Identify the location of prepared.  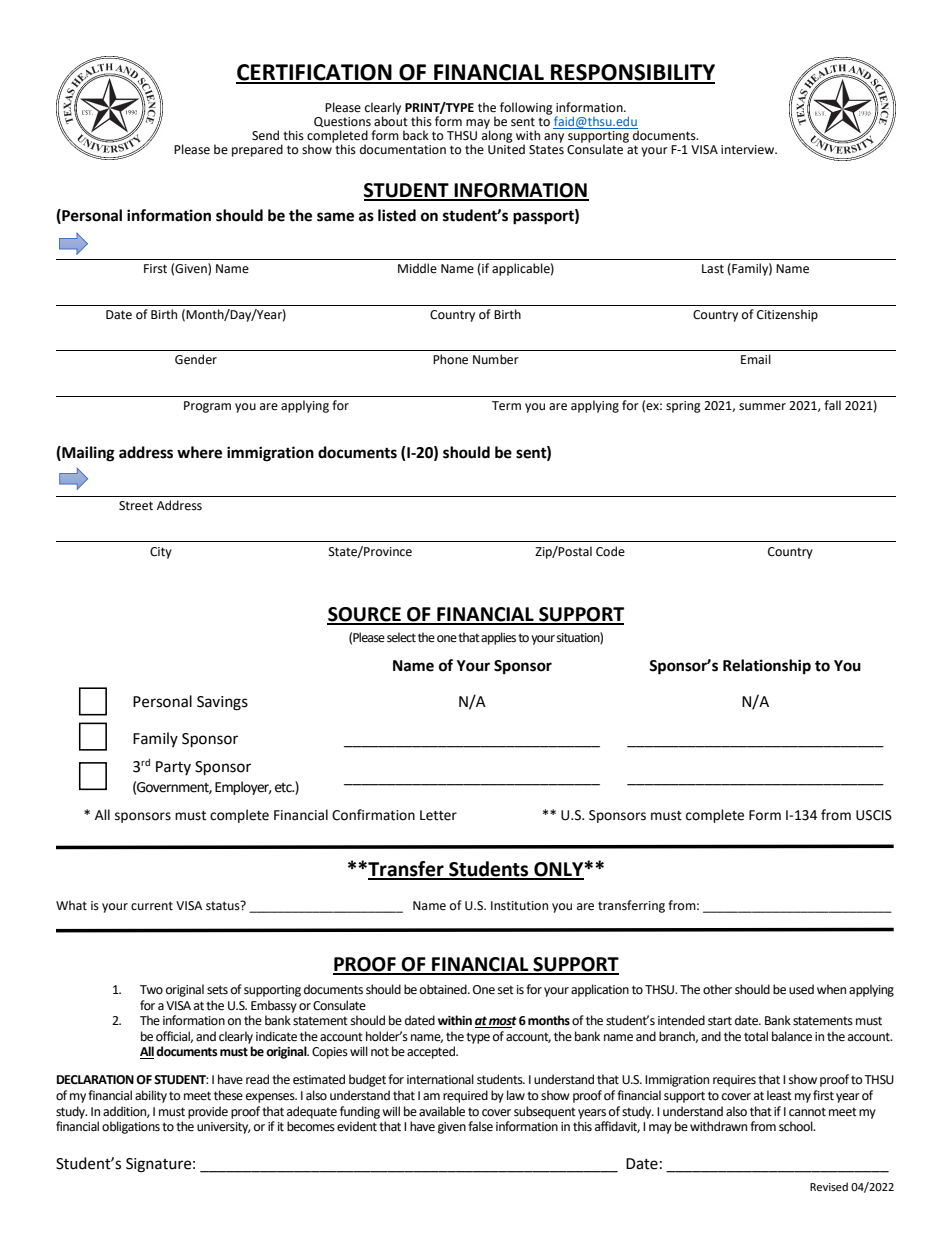
(257, 150).
